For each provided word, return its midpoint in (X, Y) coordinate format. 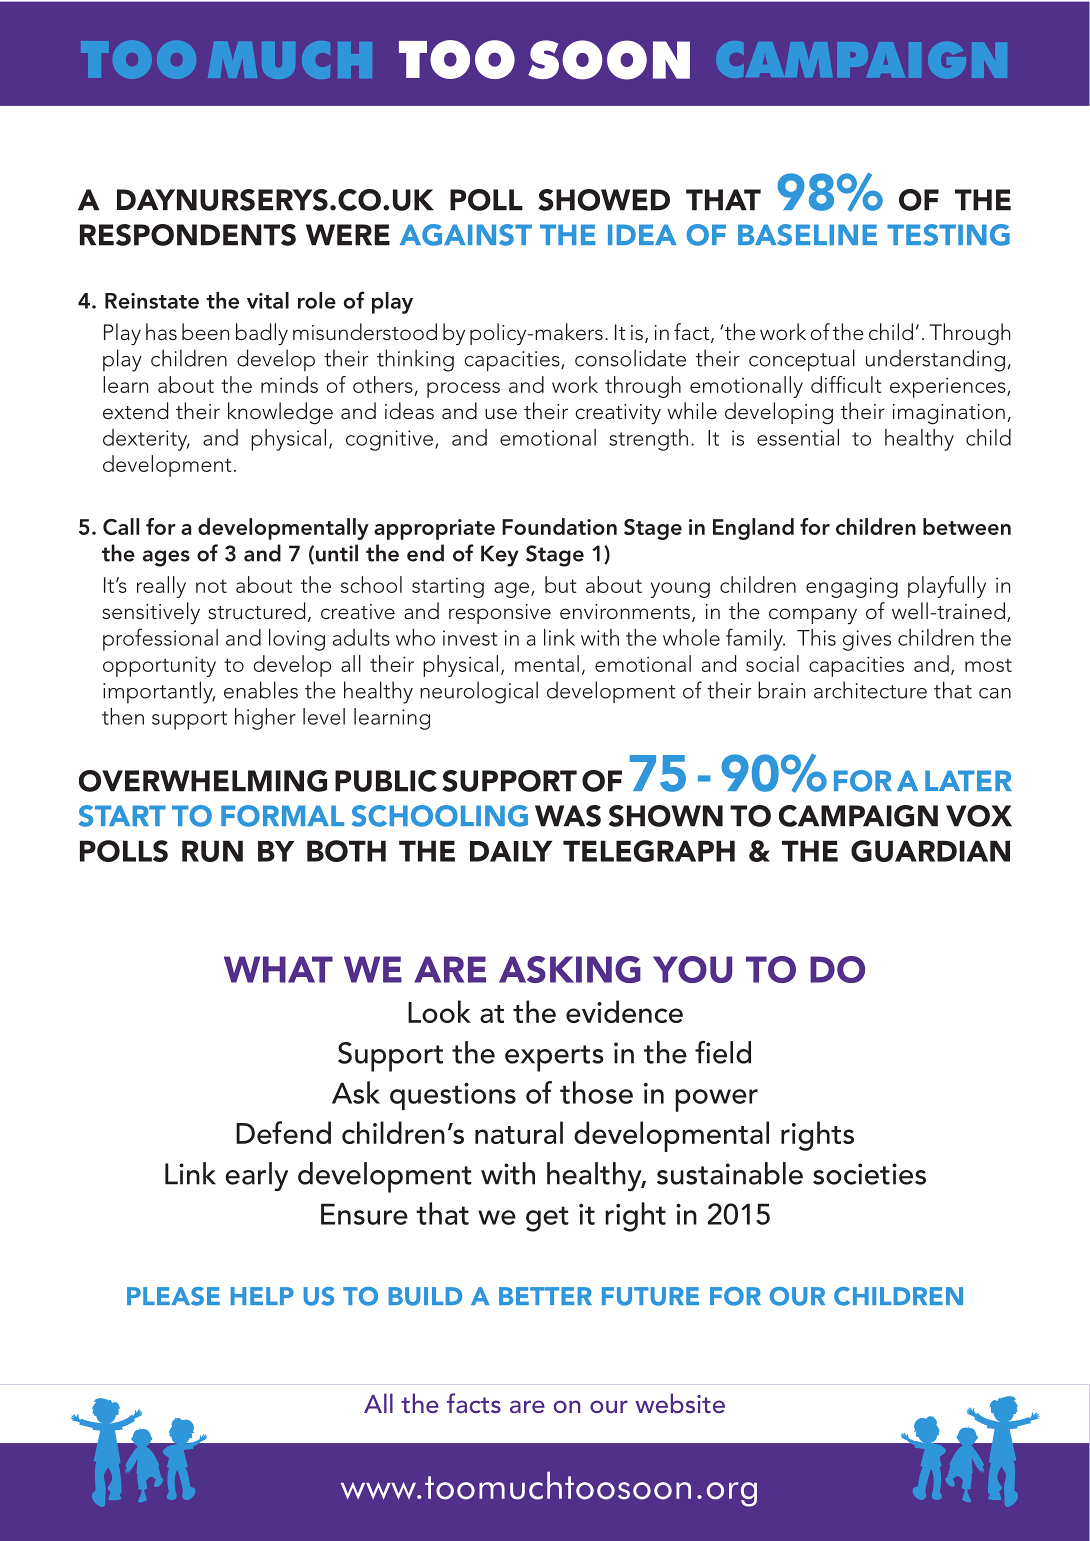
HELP (262, 1296)
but (560, 584)
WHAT (278, 969)
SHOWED (604, 200)
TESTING (948, 235)
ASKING (570, 969)
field (723, 1052)
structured (256, 611)
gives (867, 640)
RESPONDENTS (188, 235)
